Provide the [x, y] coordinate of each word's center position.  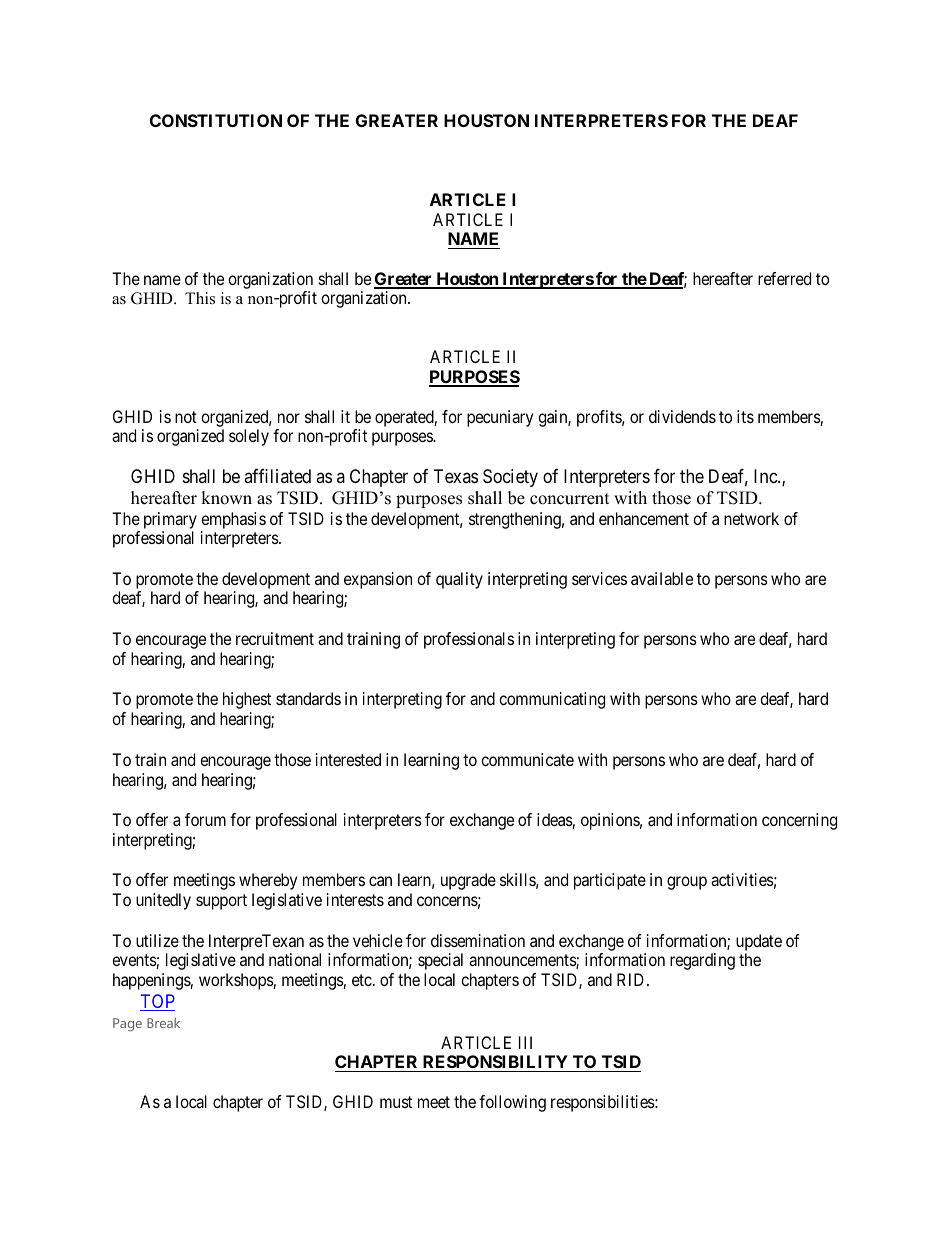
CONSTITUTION [216, 120]
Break [163, 1023]
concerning [799, 821]
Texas [456, 476]
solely [249, 437]
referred [784, 278]
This [200, 298]
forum [205, 819]
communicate [527, 759]
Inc [766, 476]
